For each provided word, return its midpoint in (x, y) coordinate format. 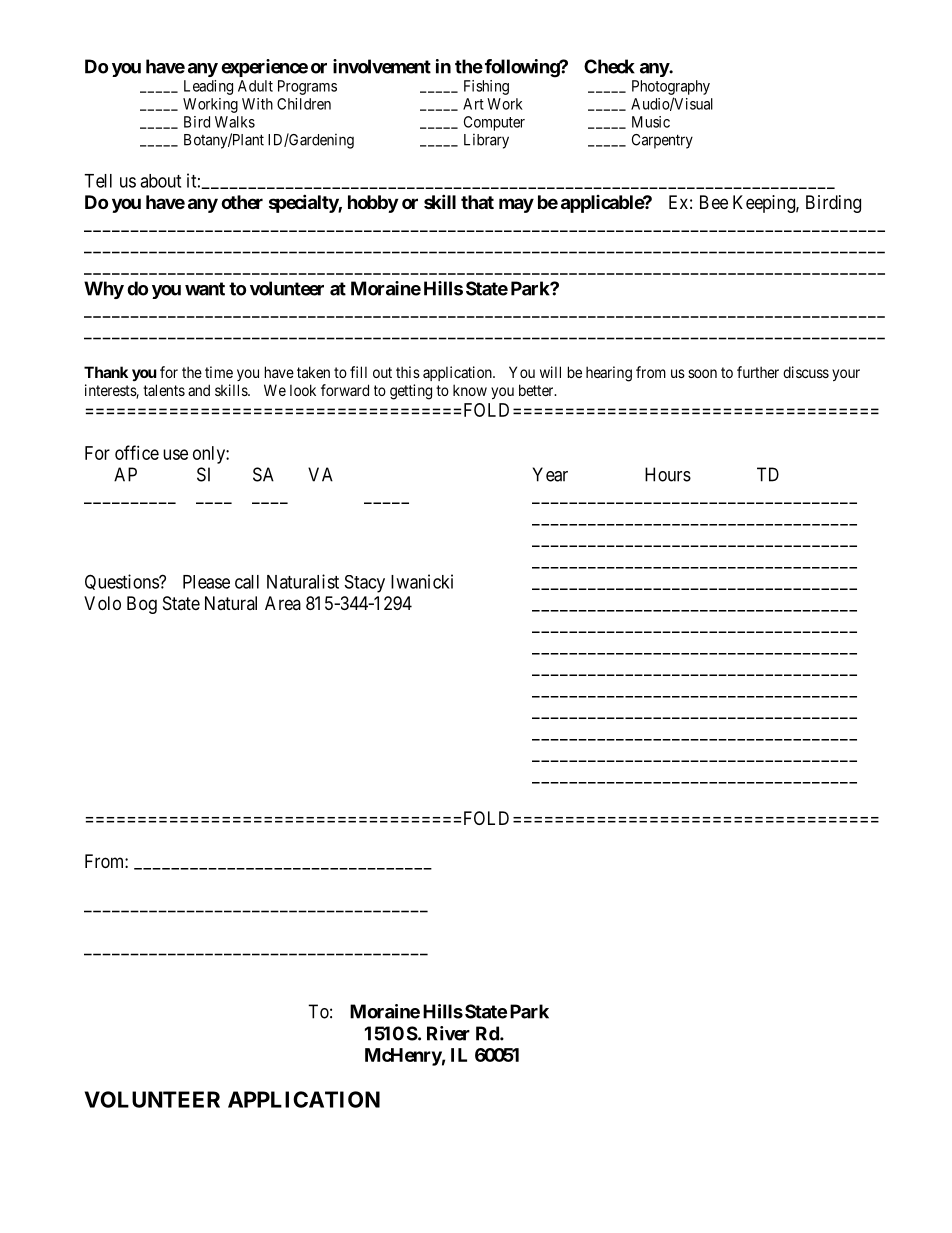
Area (283, 603)
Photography (671, 87)
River (448, 1033)
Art (473, 104)
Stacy (365, 584)
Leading (208, 87)
